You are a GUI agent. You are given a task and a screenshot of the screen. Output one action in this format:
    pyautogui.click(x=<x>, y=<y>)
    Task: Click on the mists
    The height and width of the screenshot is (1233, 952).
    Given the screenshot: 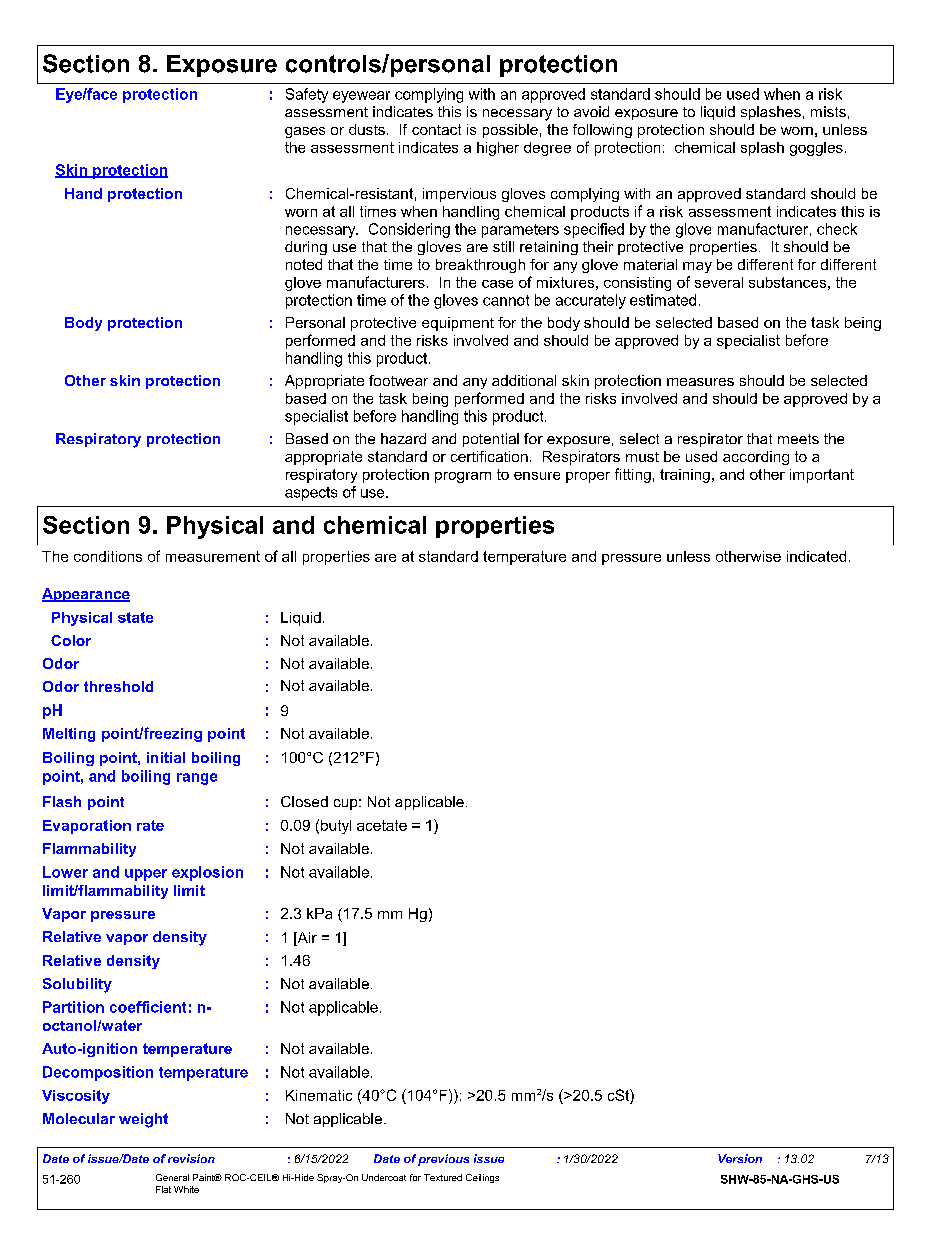 What is the action you would take?
    pyautogui.click(x=828, y=111)
